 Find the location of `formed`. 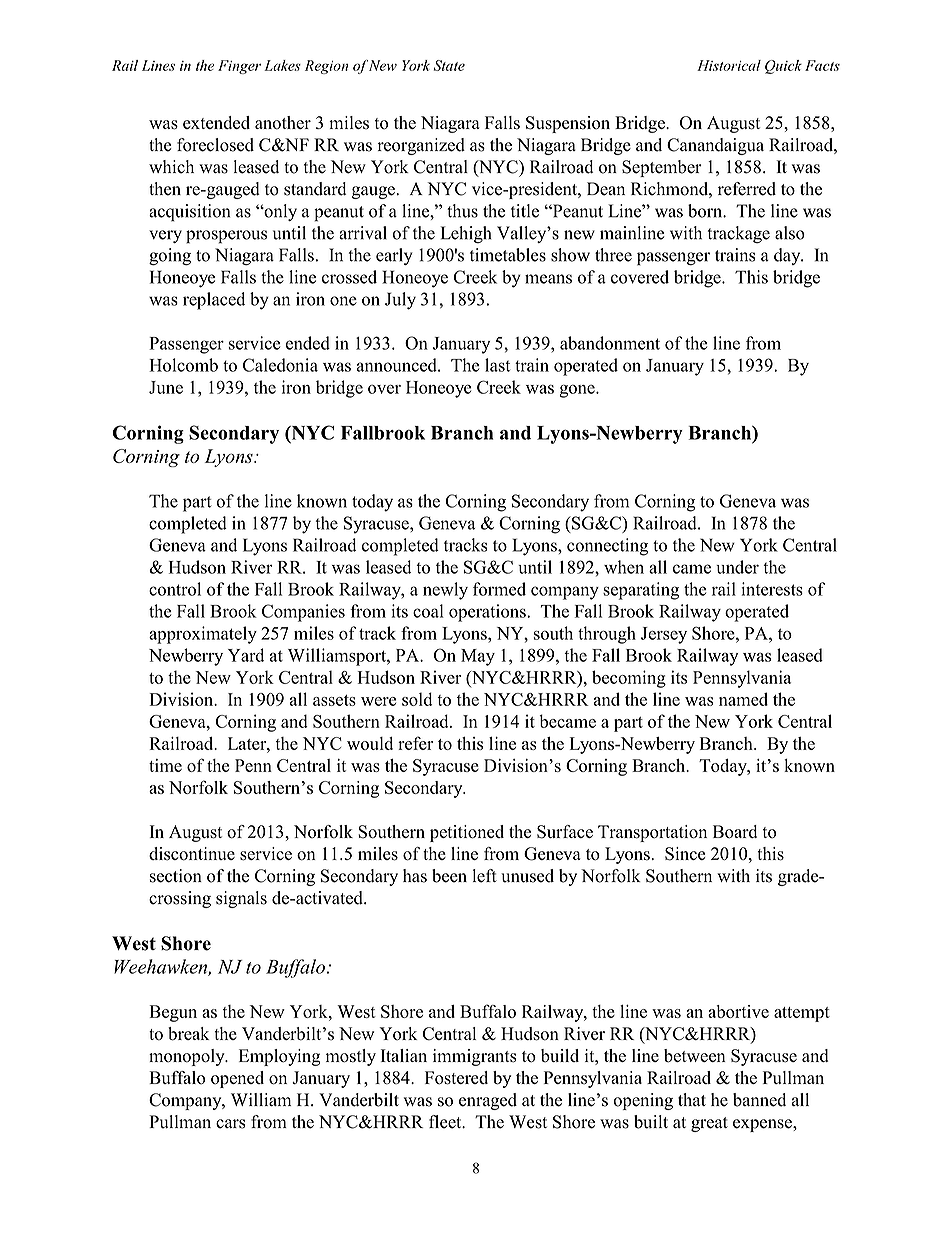

formed is located at coordinates (499, 589).
